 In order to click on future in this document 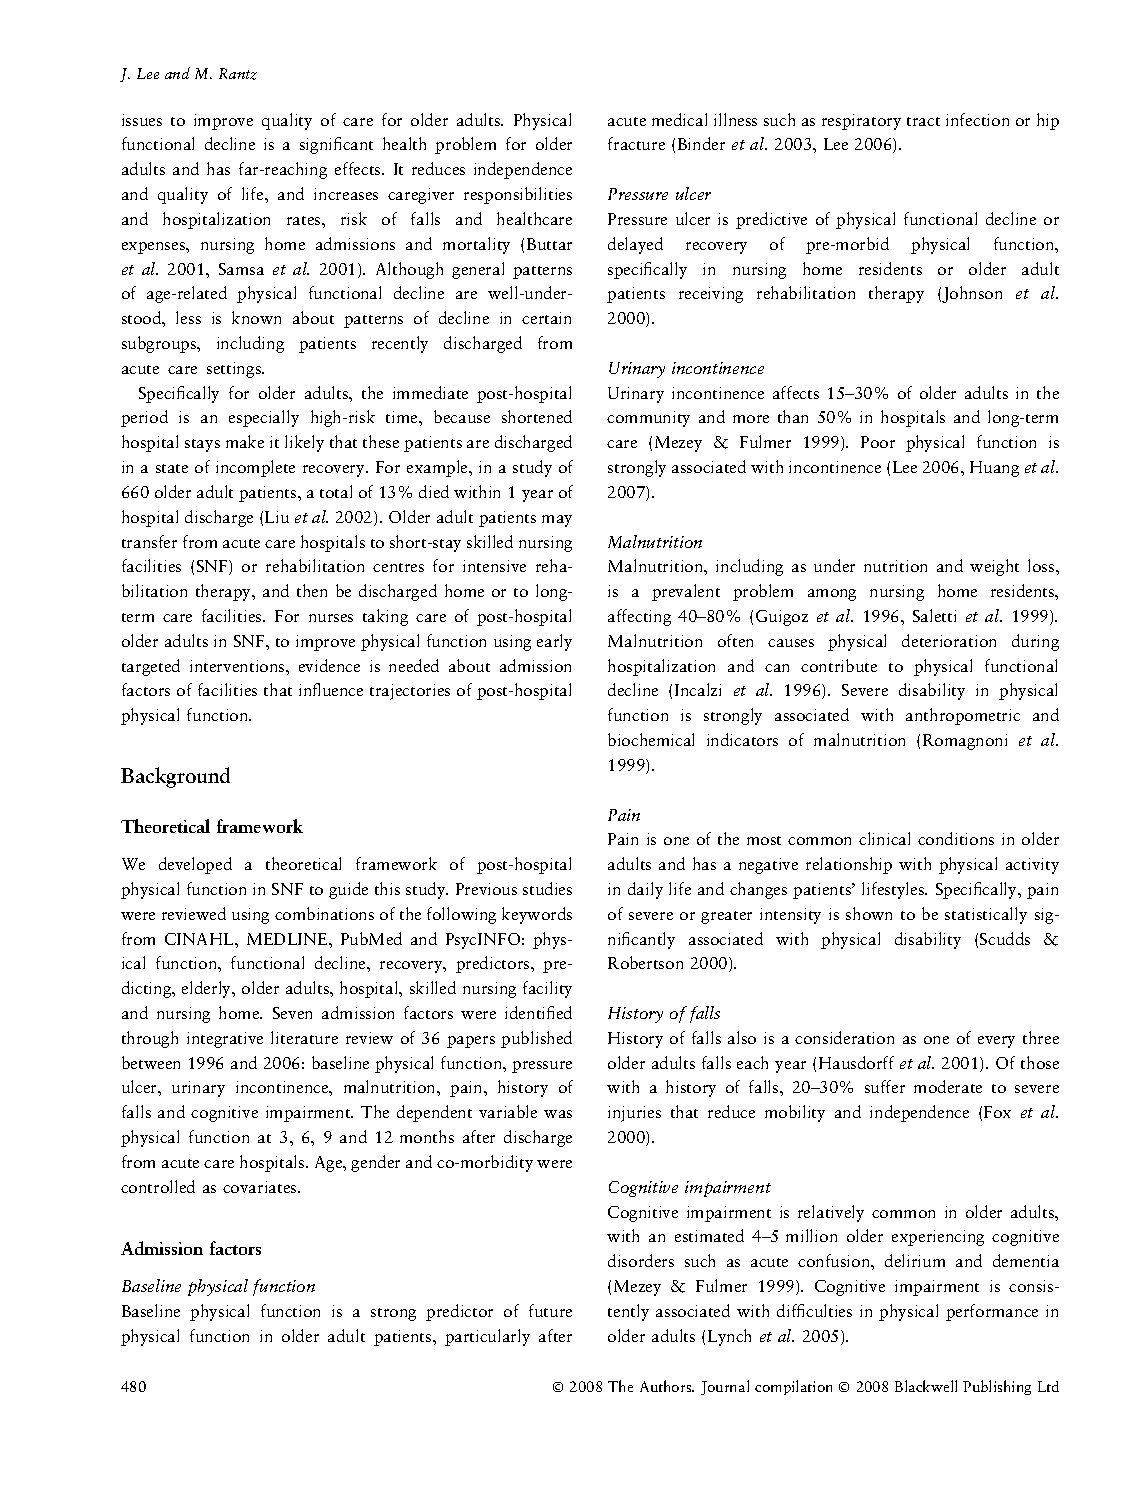, I will do `click(550, 1310)`.
